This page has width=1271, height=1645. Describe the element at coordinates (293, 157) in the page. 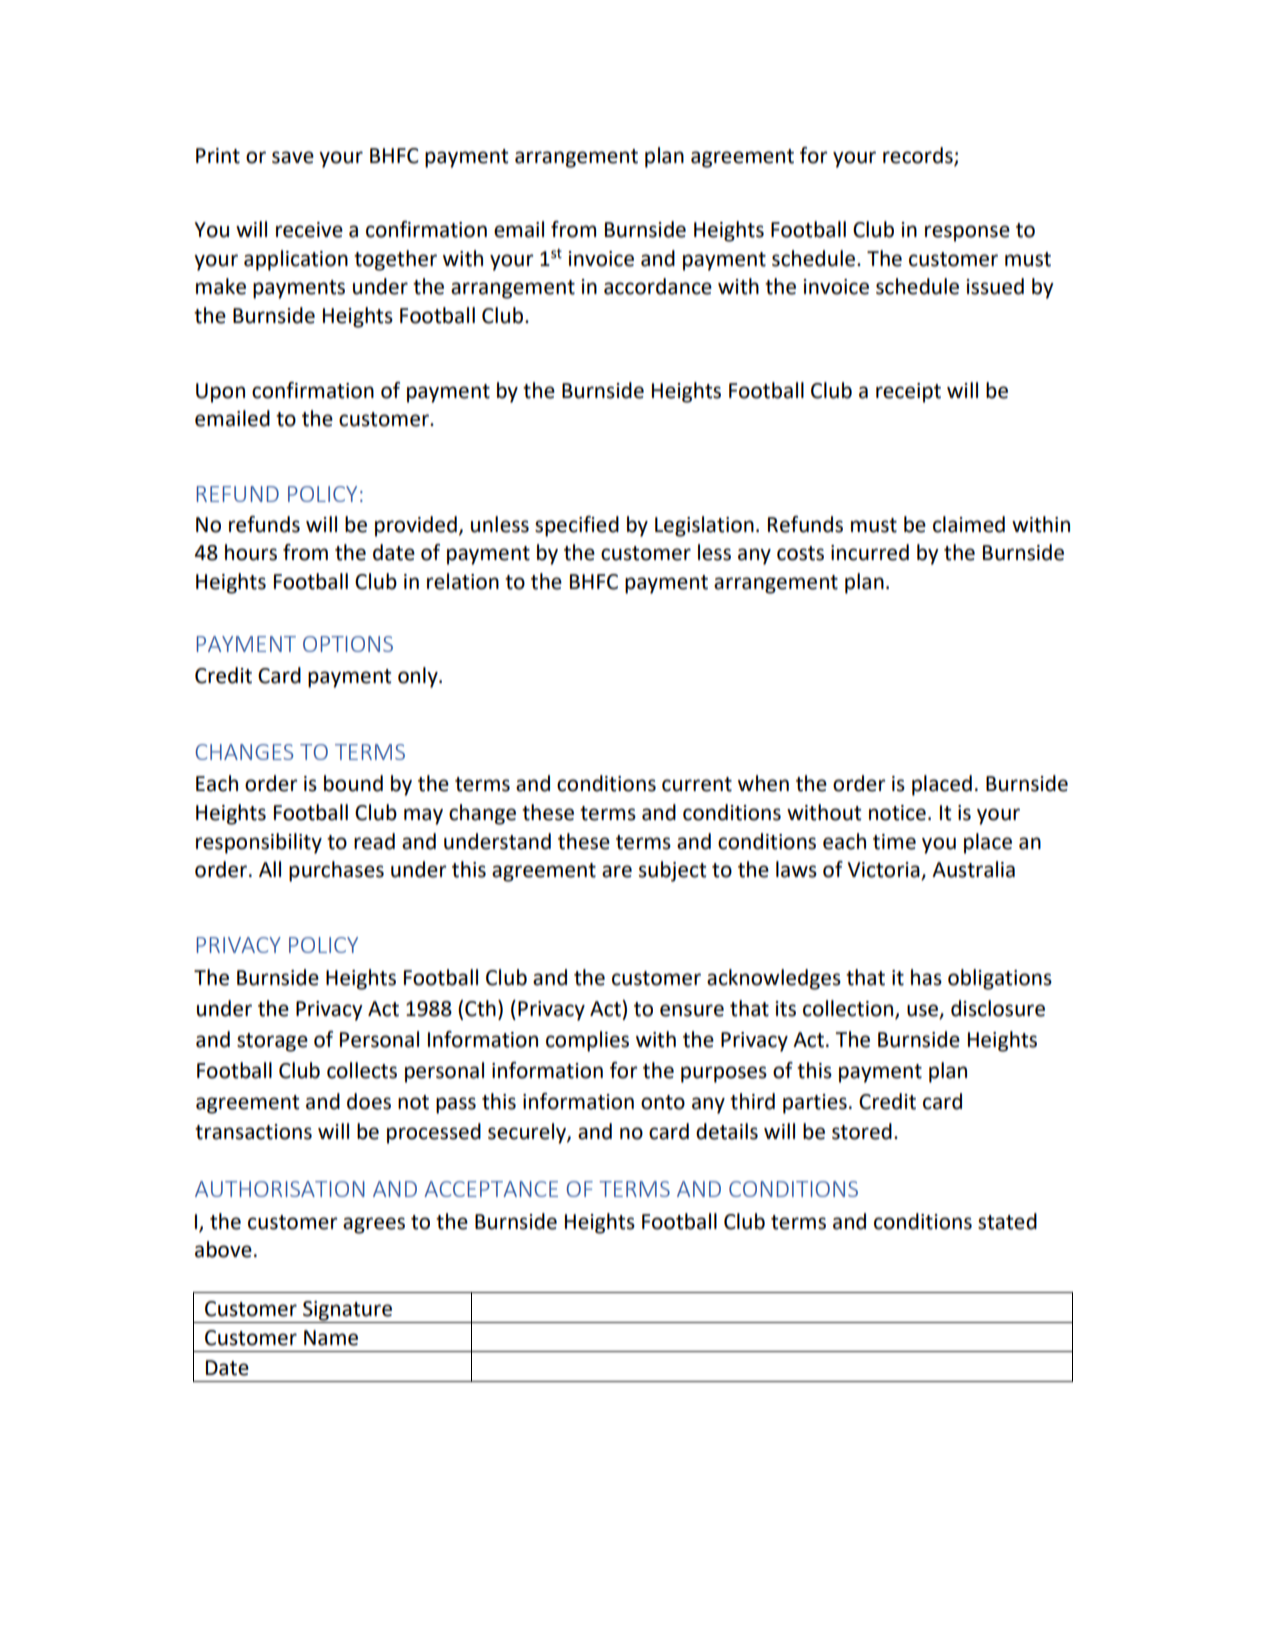

I see `save` at that location.
